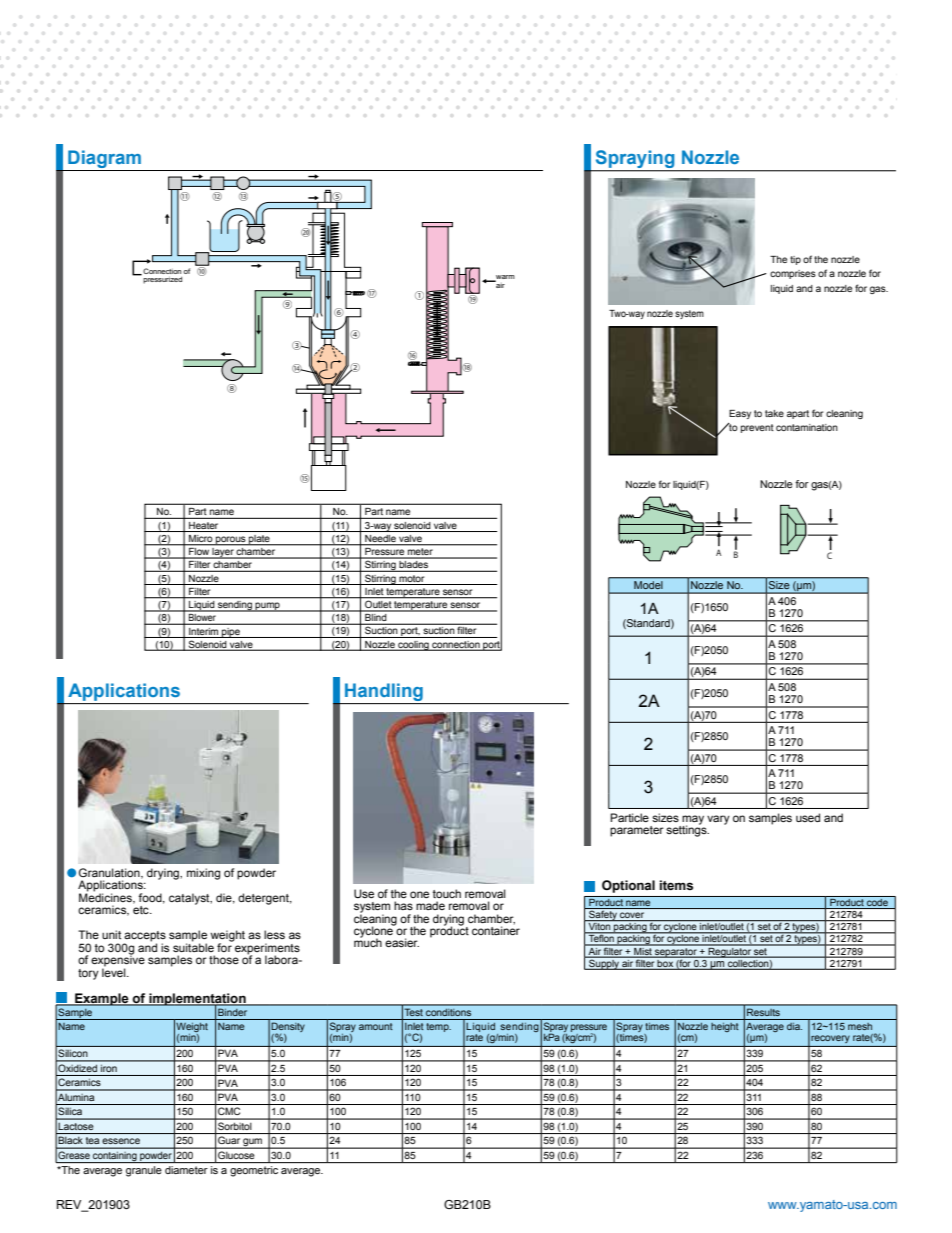 This screenshot has height=1233, width=952. Describe the element at coordinates (104, 159) in the screenshot. I see `Diagram` at that location.
